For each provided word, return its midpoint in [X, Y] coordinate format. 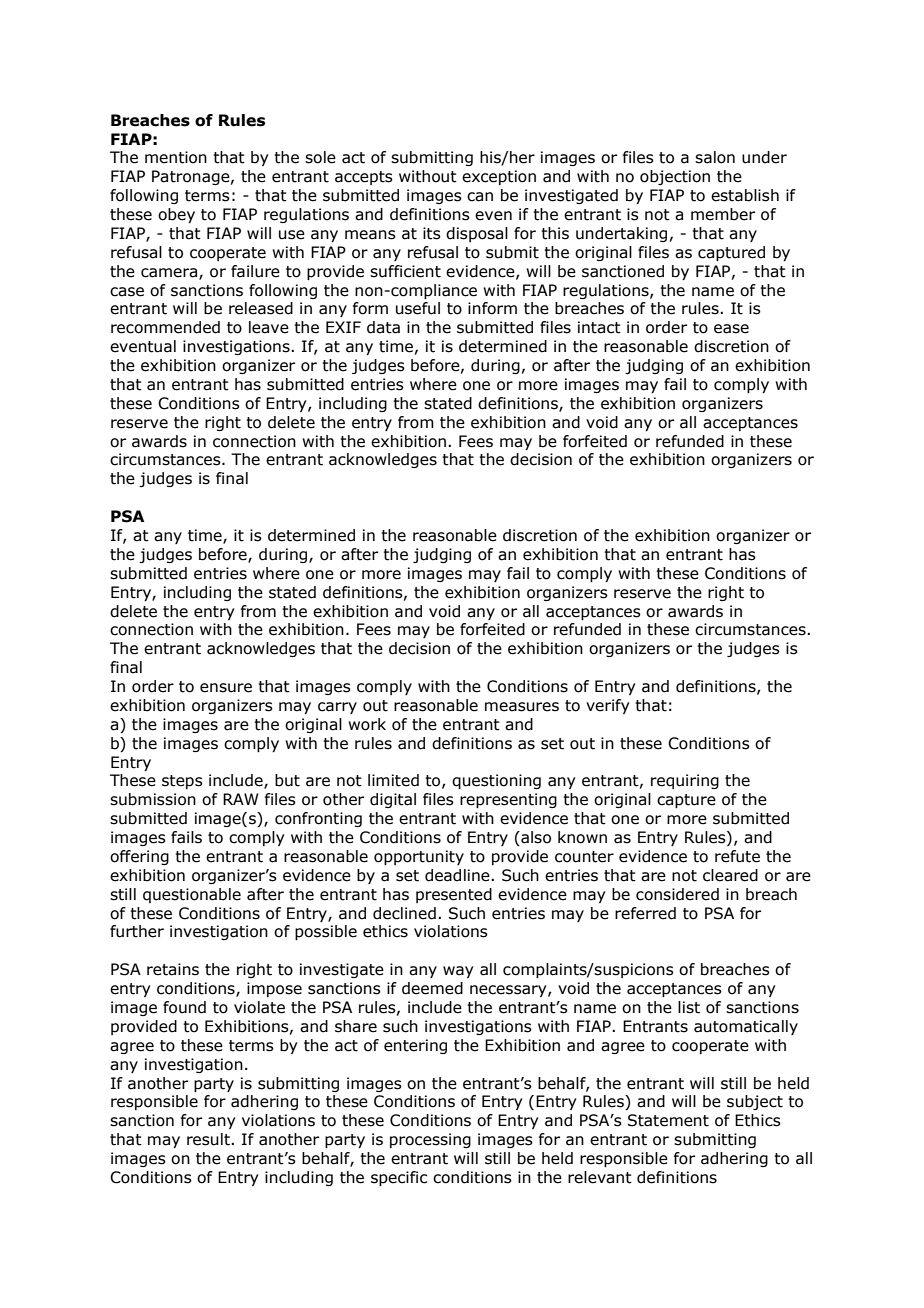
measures [522, 707]
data [383, 327]
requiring [685, 781]
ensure [226, 688]
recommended [165, 327]
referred [645, 913]
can [480, 197]
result [209, 1139]
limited [393, 780]
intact [599, 327]
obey [176, 215]
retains [173, 969]
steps [182, 782]
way [458, 972]
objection [675, 177]
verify [607, 706]
